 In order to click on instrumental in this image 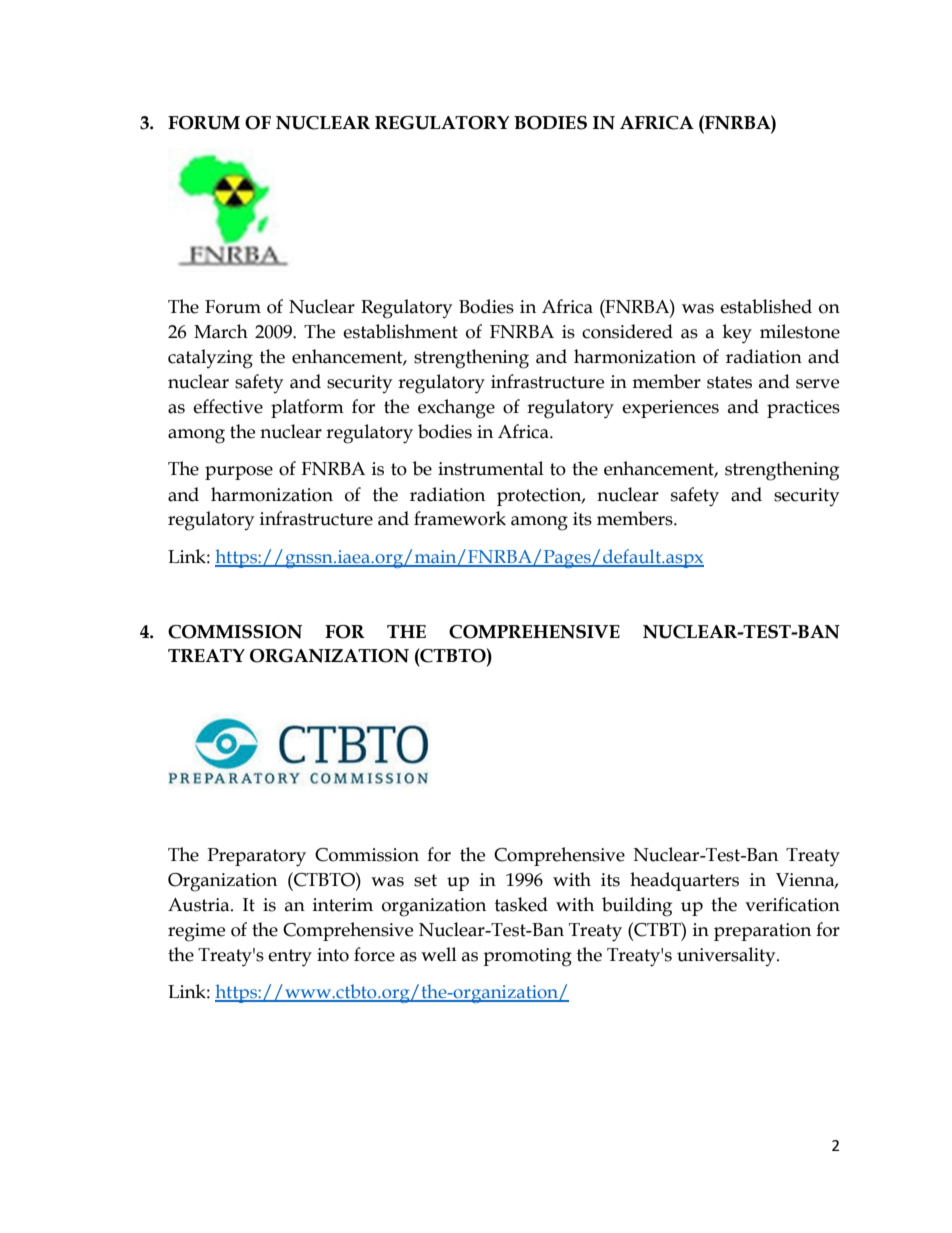, I will do `click(491, 468)`.
